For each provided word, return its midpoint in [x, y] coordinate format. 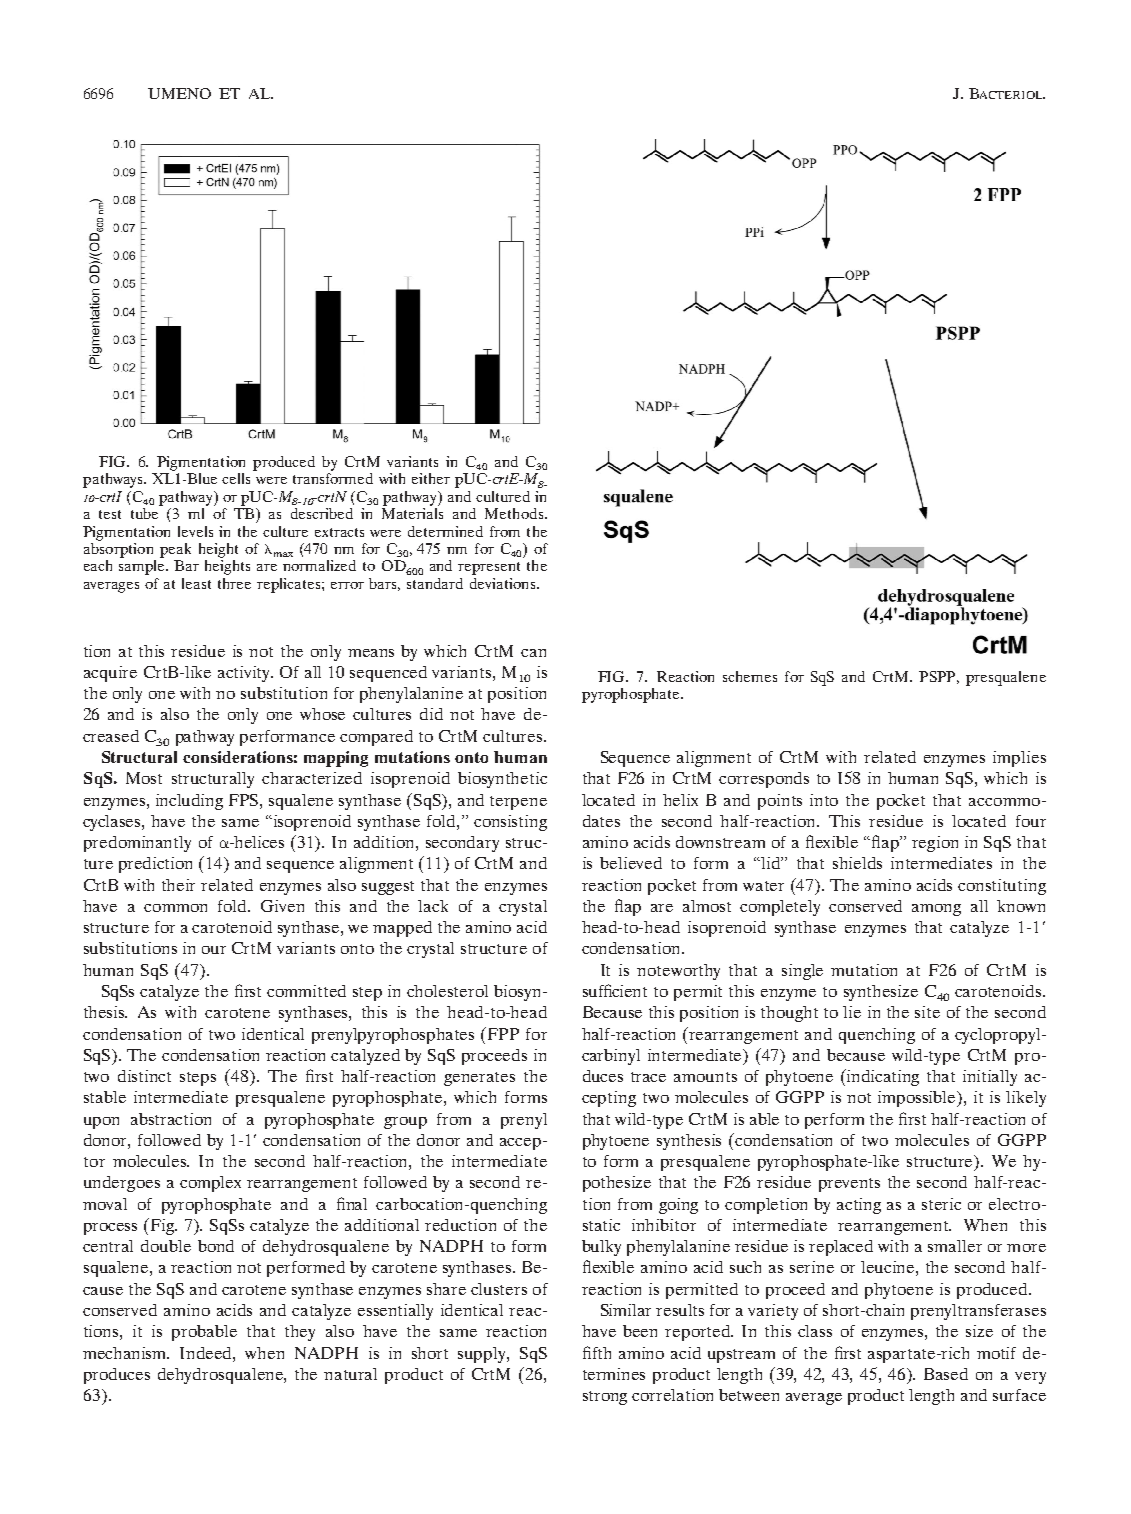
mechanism [126, 1353]
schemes [750, 676]
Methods [515, 513]
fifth [597, 1352]
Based [946, 1374]
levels [195, 531]
